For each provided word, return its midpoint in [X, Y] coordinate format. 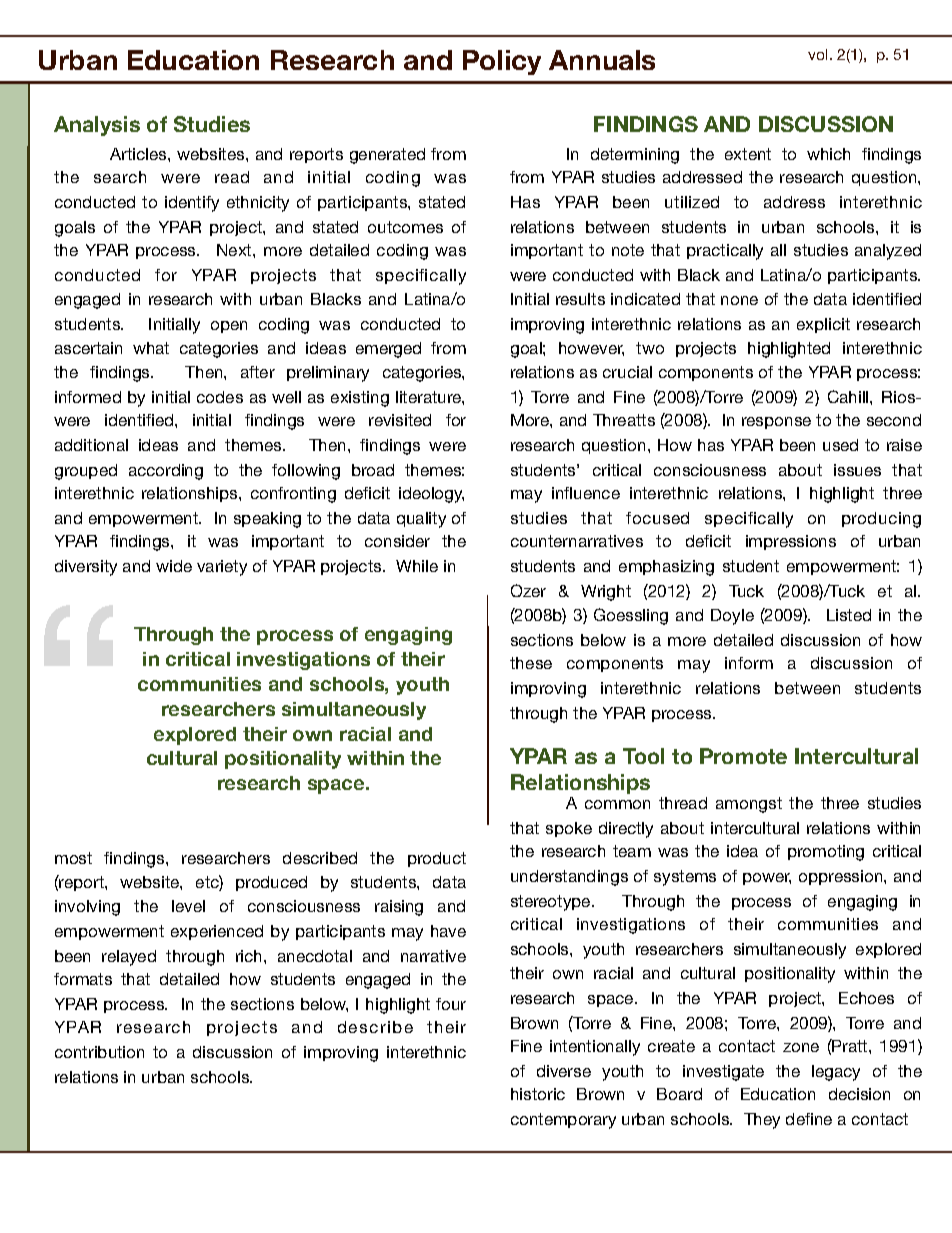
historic [538, 1094]
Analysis [97, 126]
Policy [502, 62]
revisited [400, 420]
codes [220, 397]
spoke [569, 829]
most [73, 858]
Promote [743, 756]
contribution [99, 1052]
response [776, 423]
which [828, 154]
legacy [836, 1073]
